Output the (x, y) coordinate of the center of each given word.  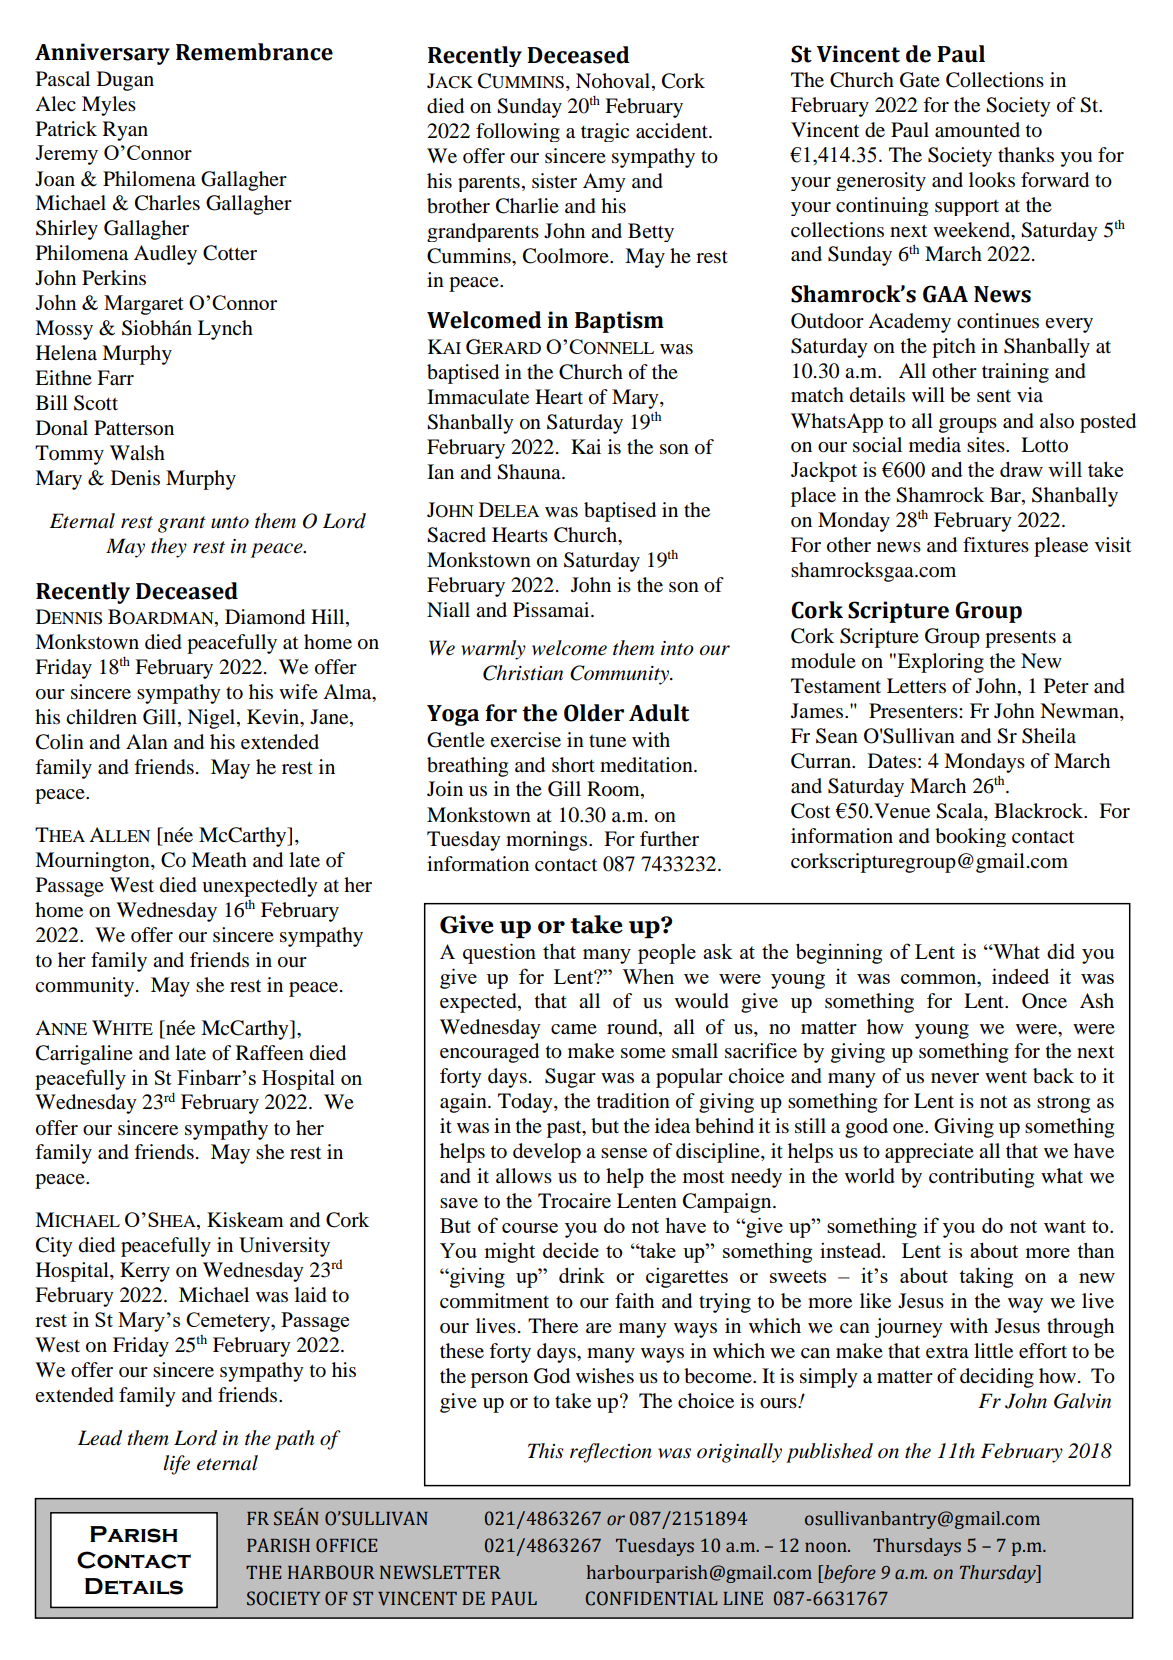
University (284, 1247)
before (849, 1574)
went (1006, 1077)
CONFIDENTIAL (651, 1598)
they (169, 548)
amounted (977, 130)
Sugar (570, 1078)
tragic (605, 132)
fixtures (996, 545)
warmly (493, 650)
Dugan (125, 81)
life (177, 1465)
